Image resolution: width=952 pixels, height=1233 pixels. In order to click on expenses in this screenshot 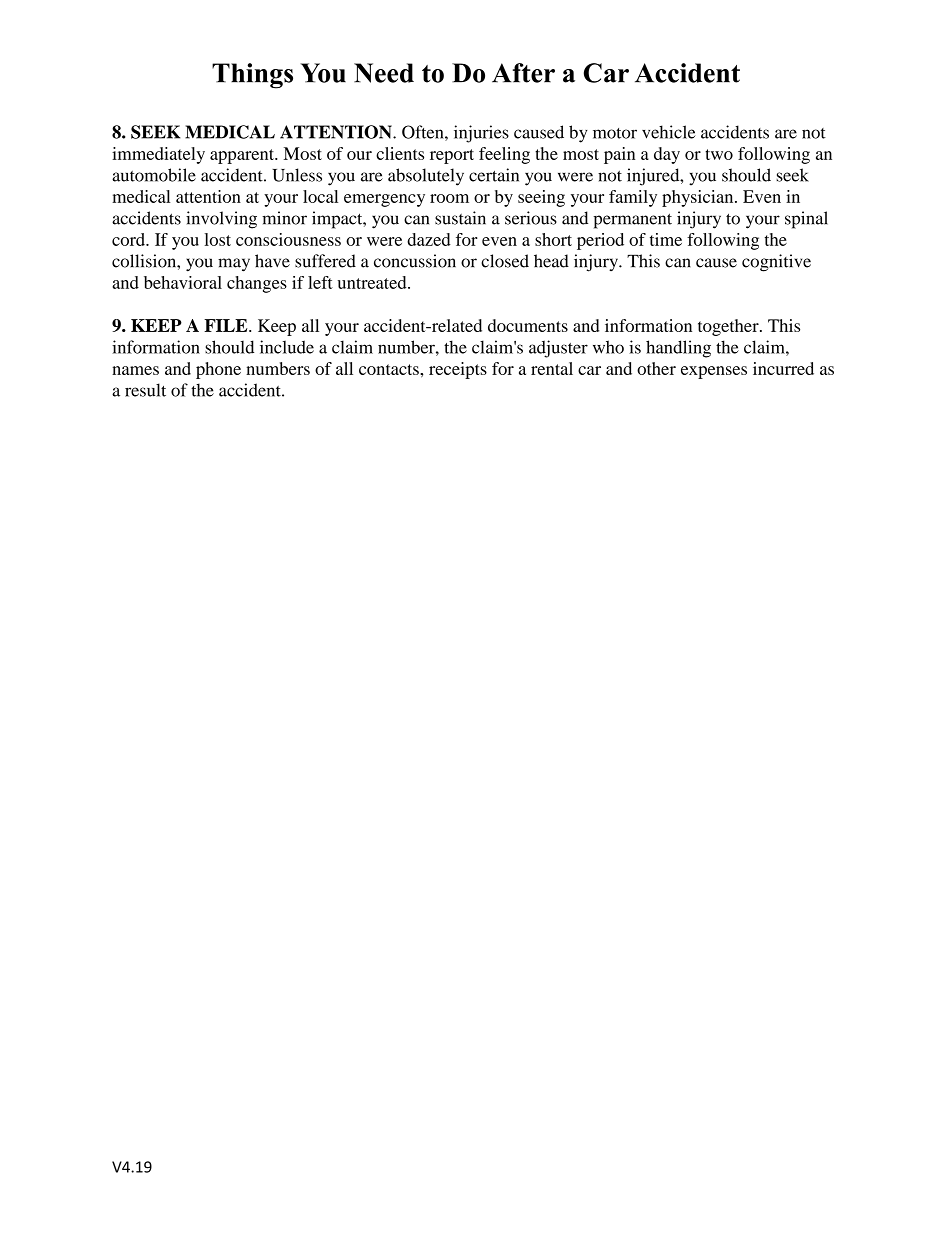, I will do `click(714, 372)`.
